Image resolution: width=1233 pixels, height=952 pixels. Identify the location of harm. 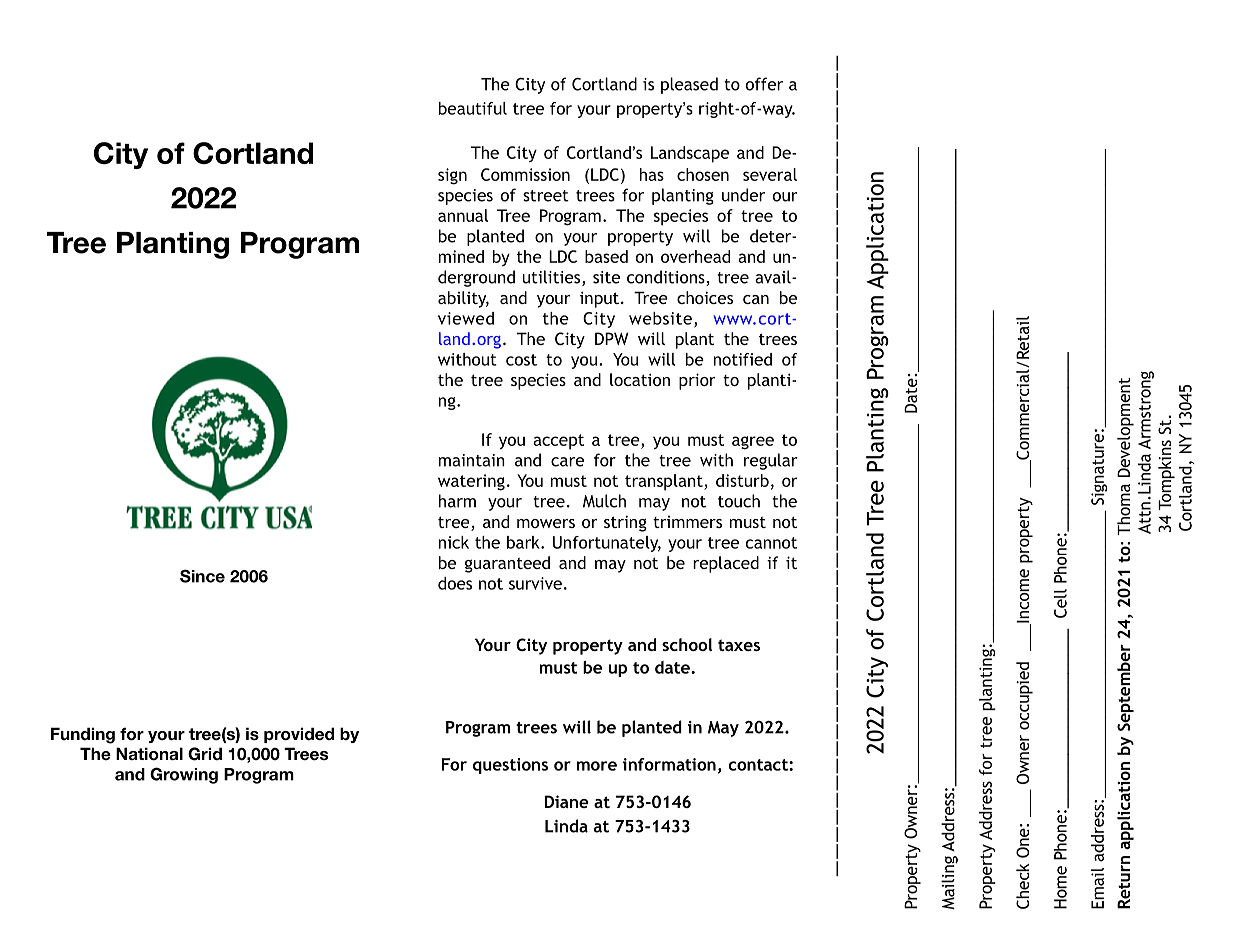
(457, 501).
